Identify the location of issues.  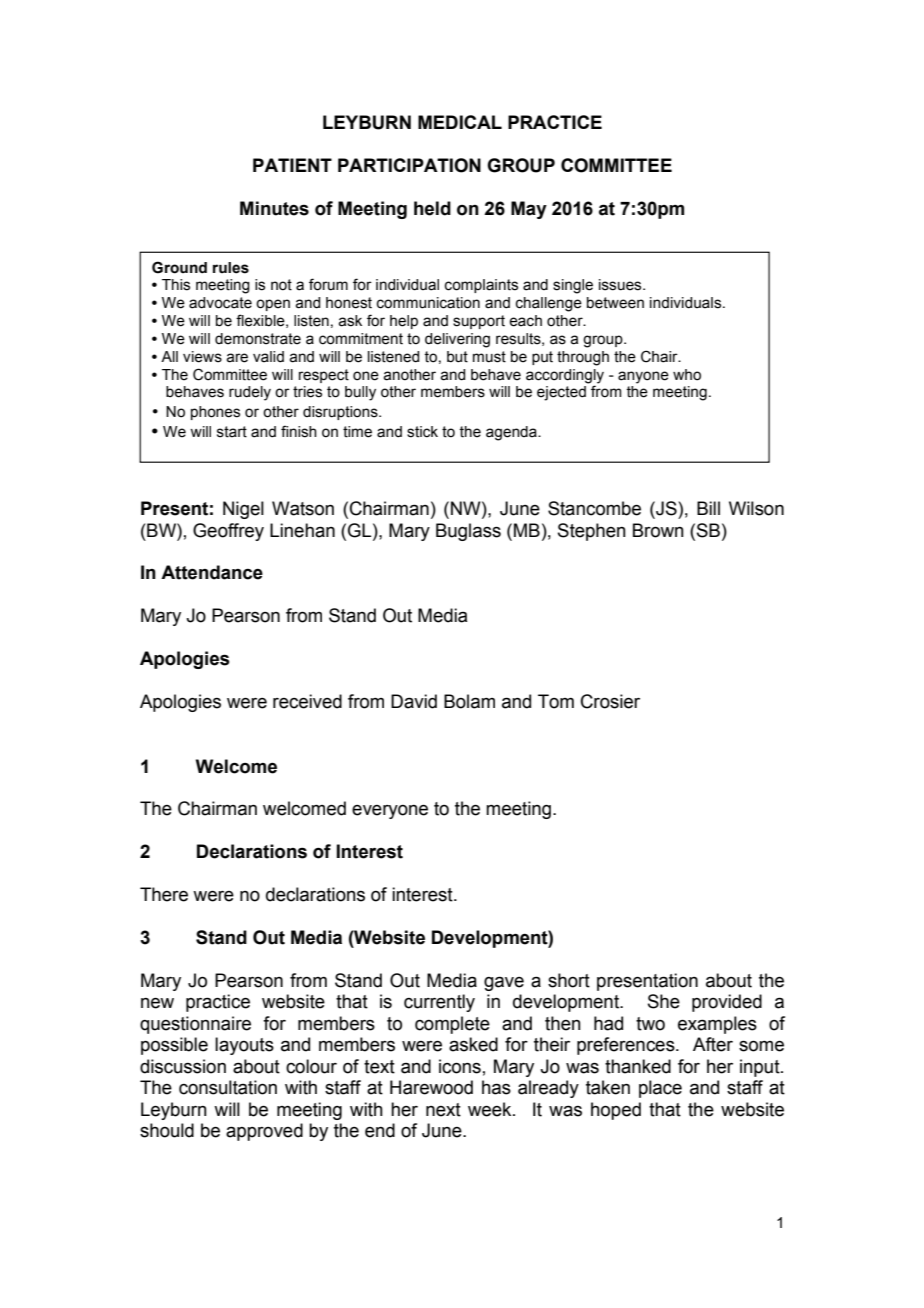
(621, 285).
